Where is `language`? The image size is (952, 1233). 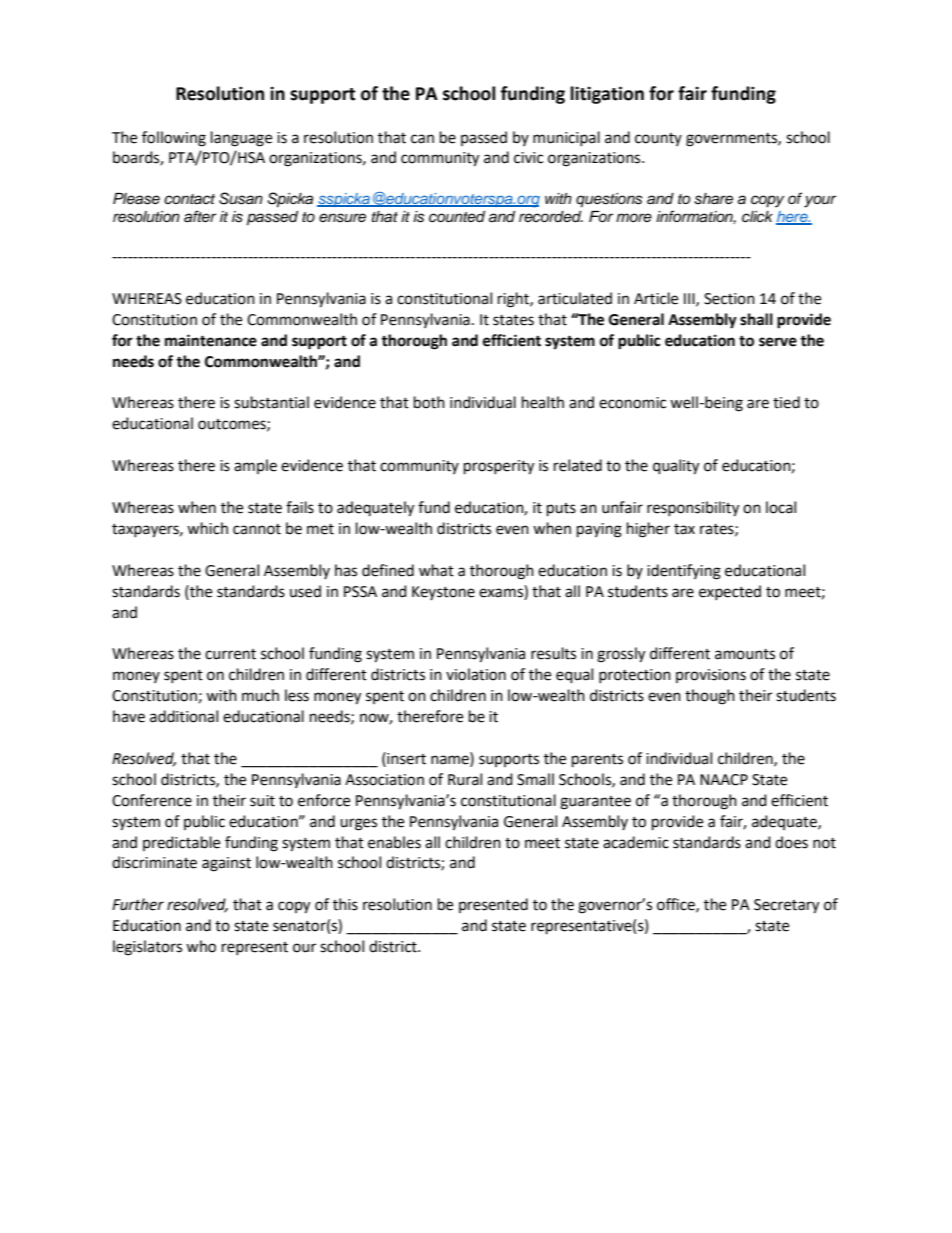
language is located at coordinates (241, 139).
